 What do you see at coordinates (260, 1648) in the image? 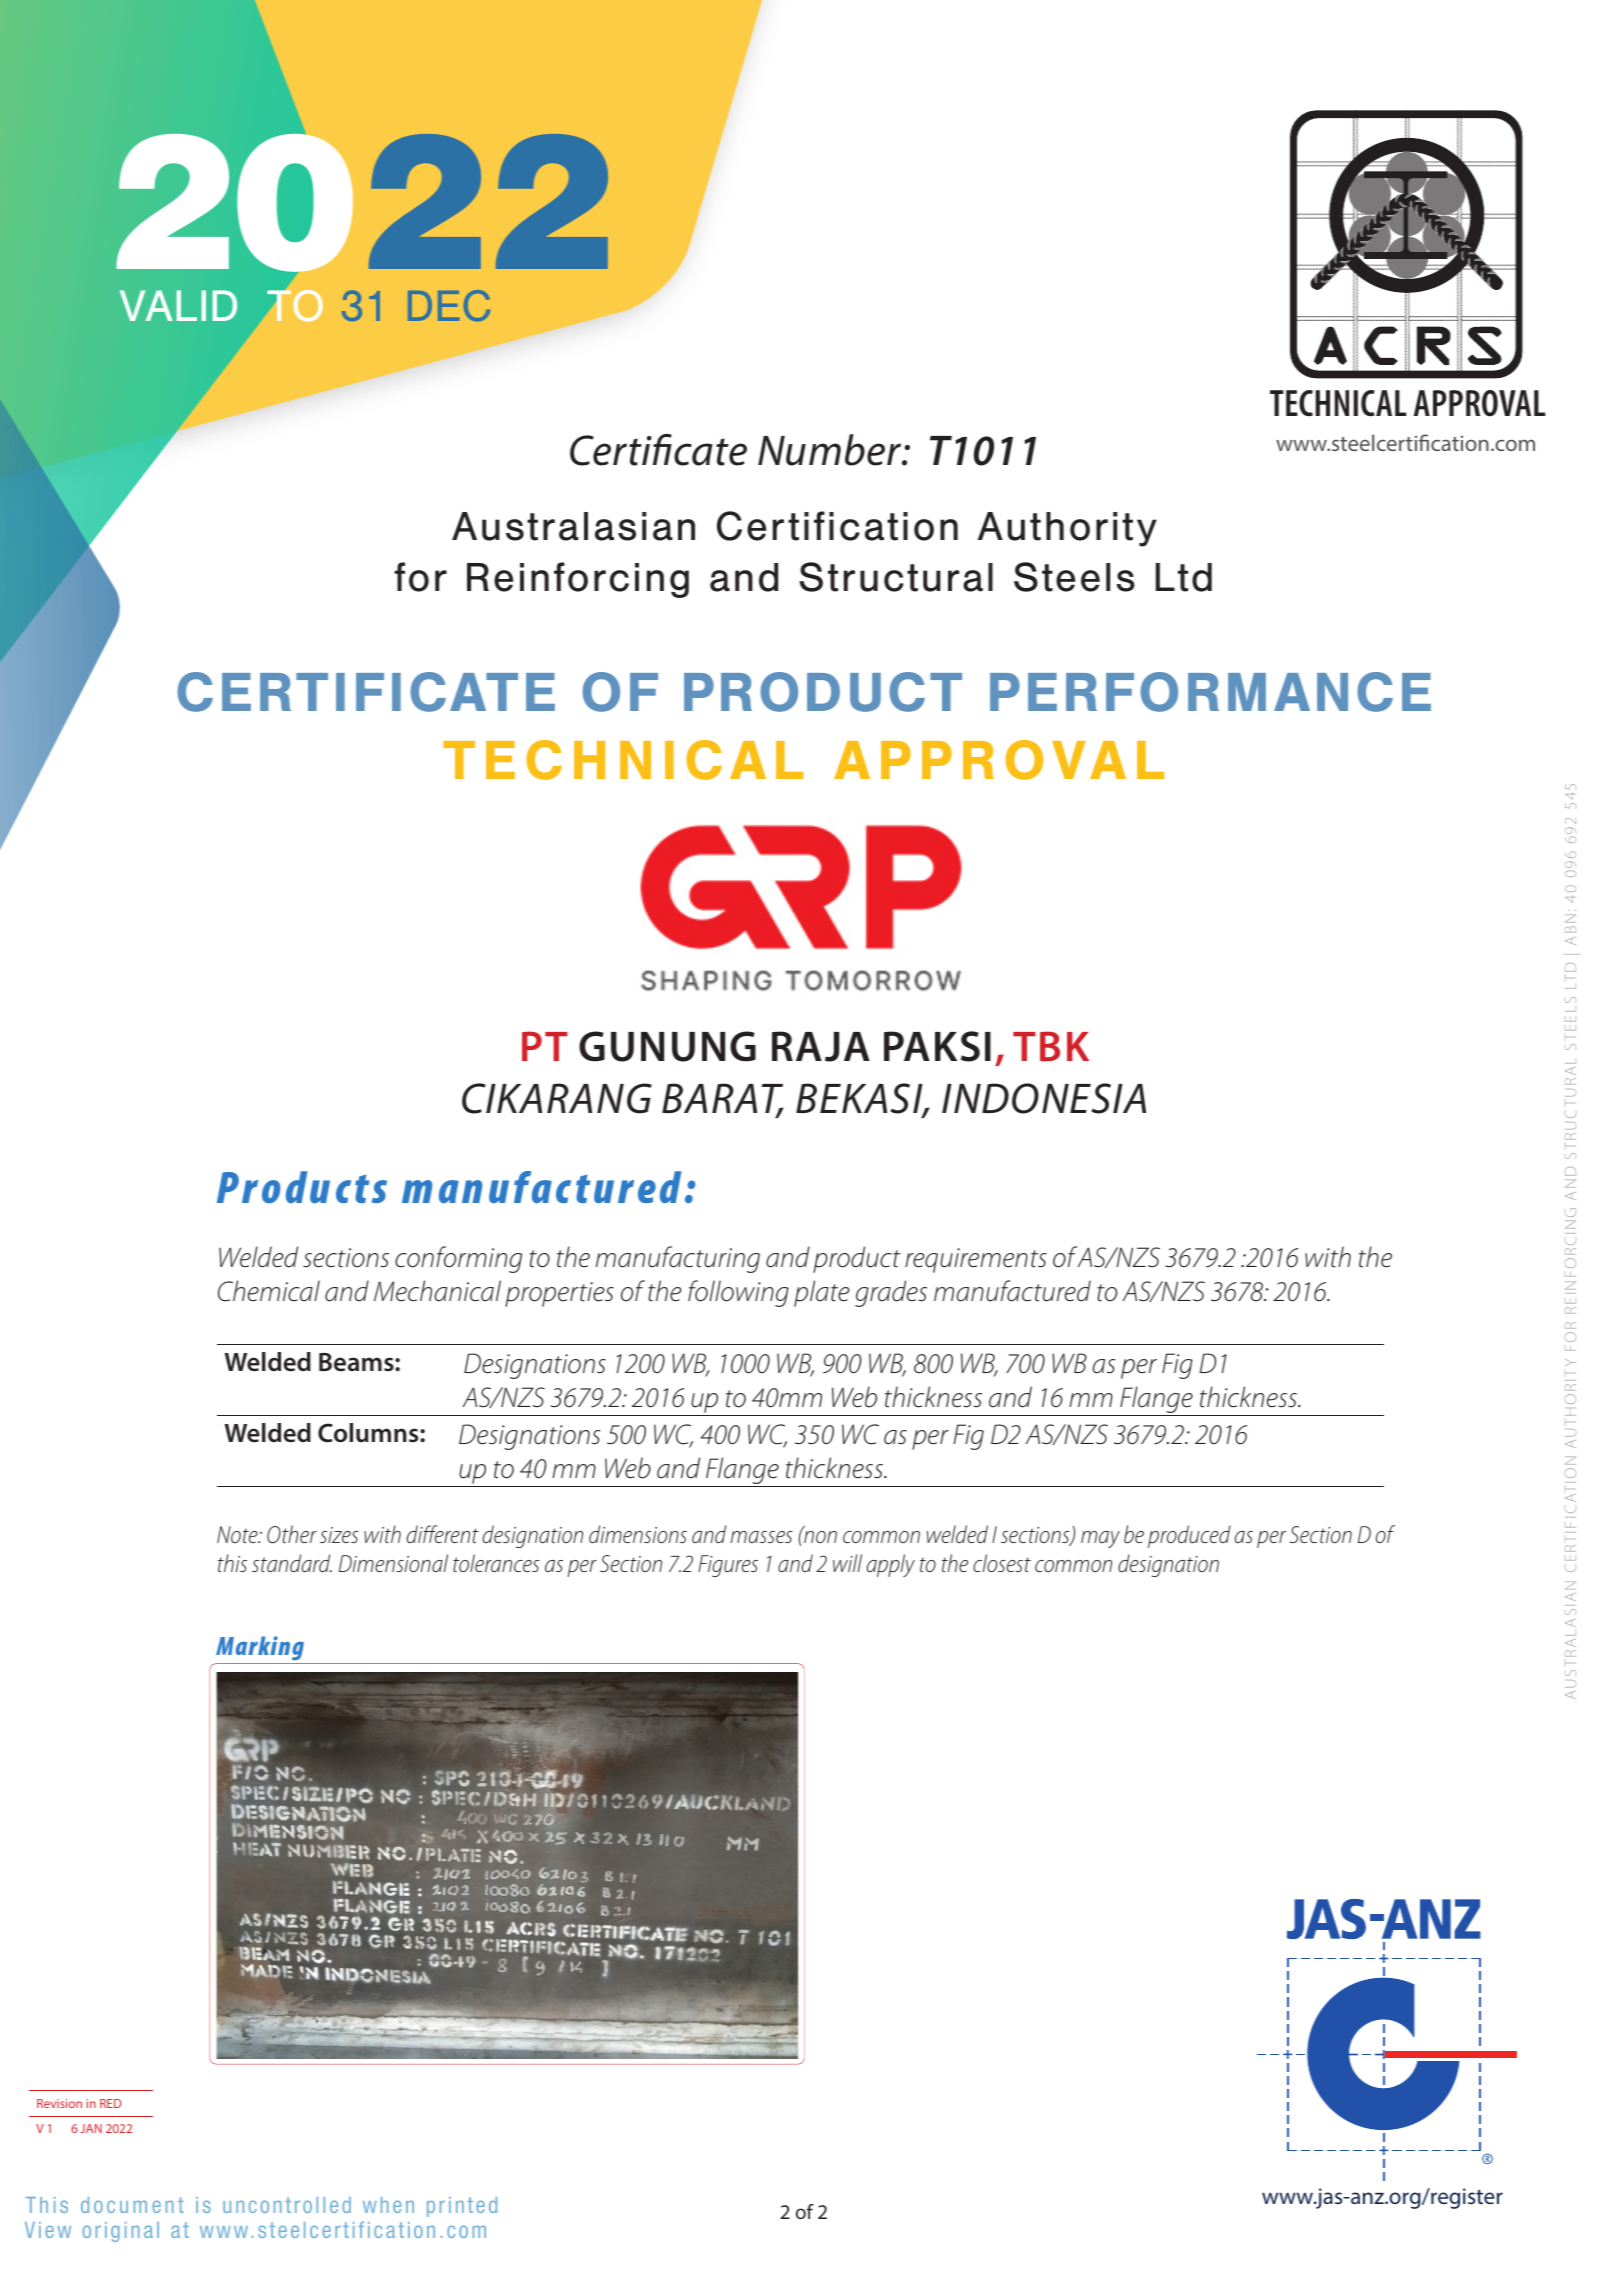
I see `Marking` at bounding box center [260, 1648].
